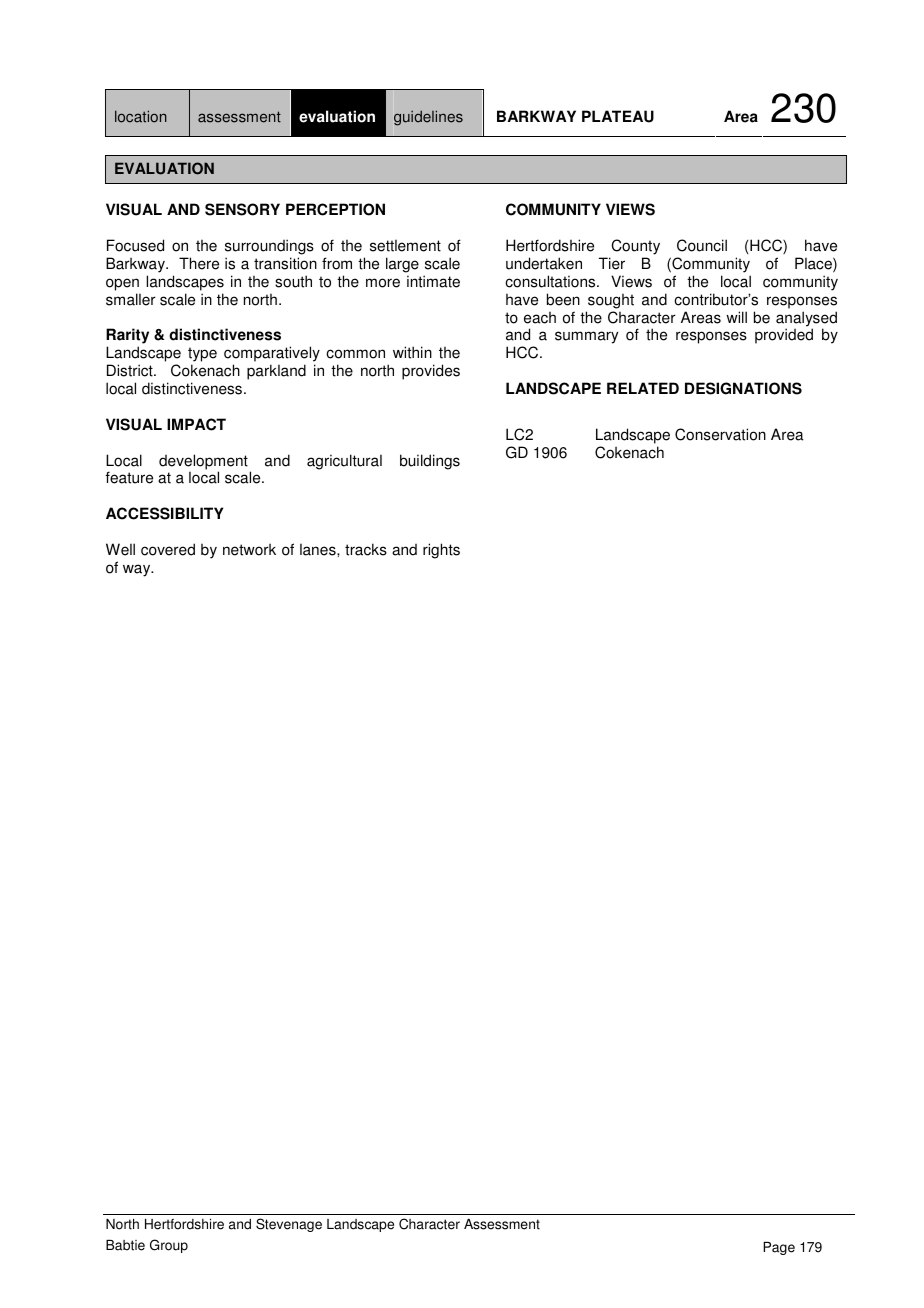 Image resolution: width=924 pixels, height=1308 pixels. Describe the element at coordinates (431, 372) in the screenshot. I see `provides` at that location.
